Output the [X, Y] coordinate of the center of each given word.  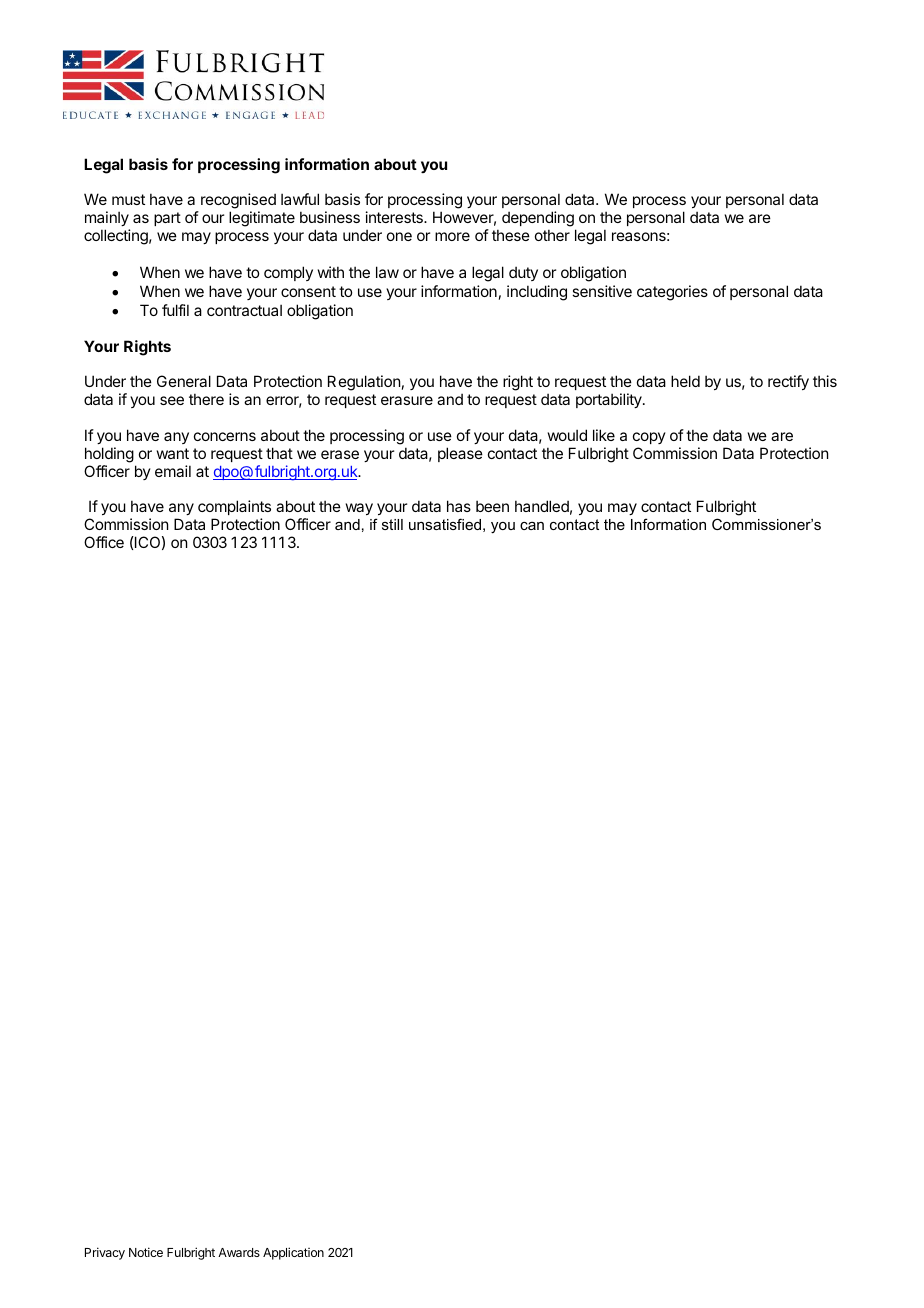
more [452, 236]
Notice [146, 1252]
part [167, 219]
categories [672, 293]
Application [293, 1253]
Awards [239, 1252]
